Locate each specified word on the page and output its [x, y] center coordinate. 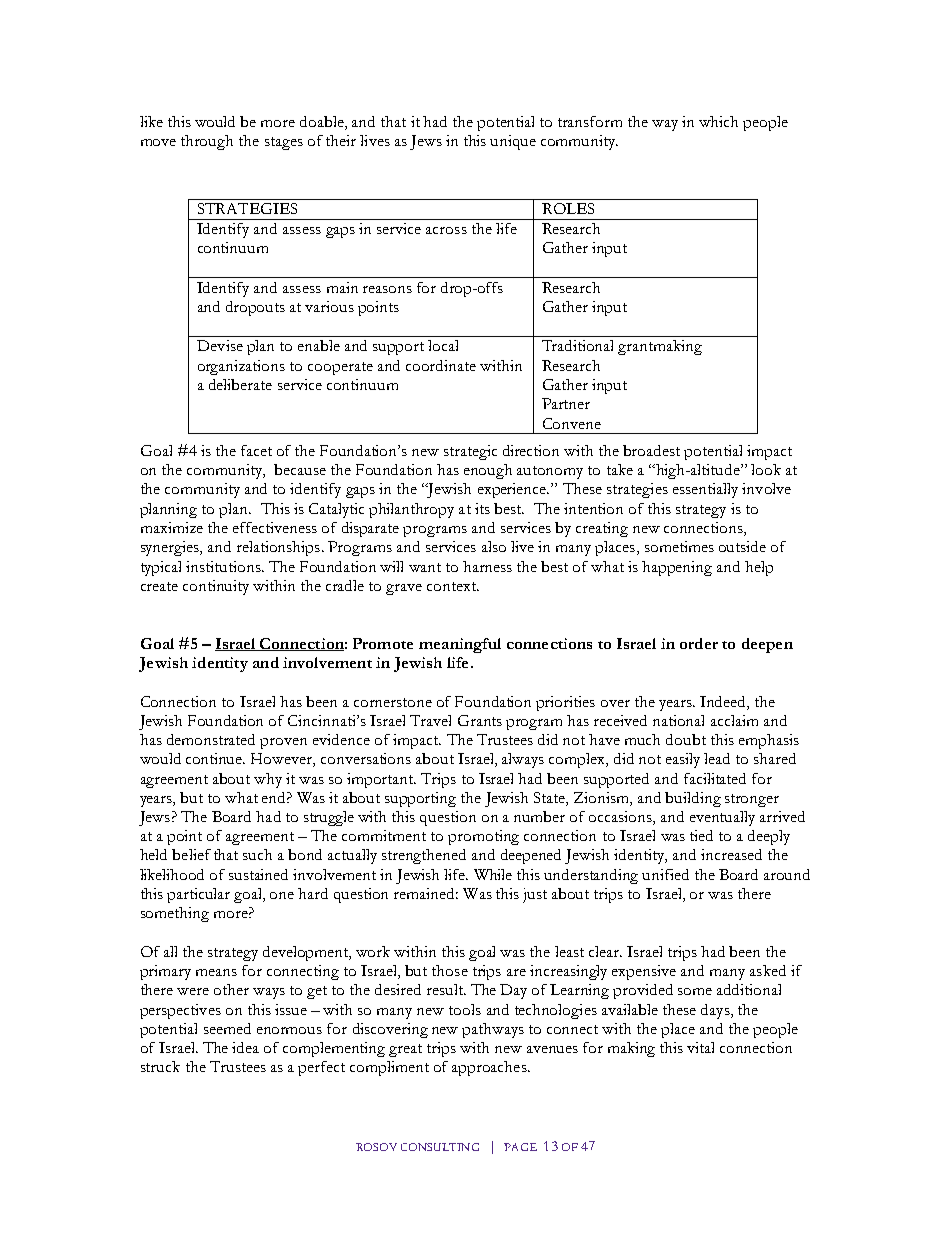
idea [245, 1047]
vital [700, 1047]
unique [513, 142]
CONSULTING [440, 1147]
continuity [216, 587]
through [207, 142]
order [699, 643]
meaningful [460, 645]
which [718, 121]
